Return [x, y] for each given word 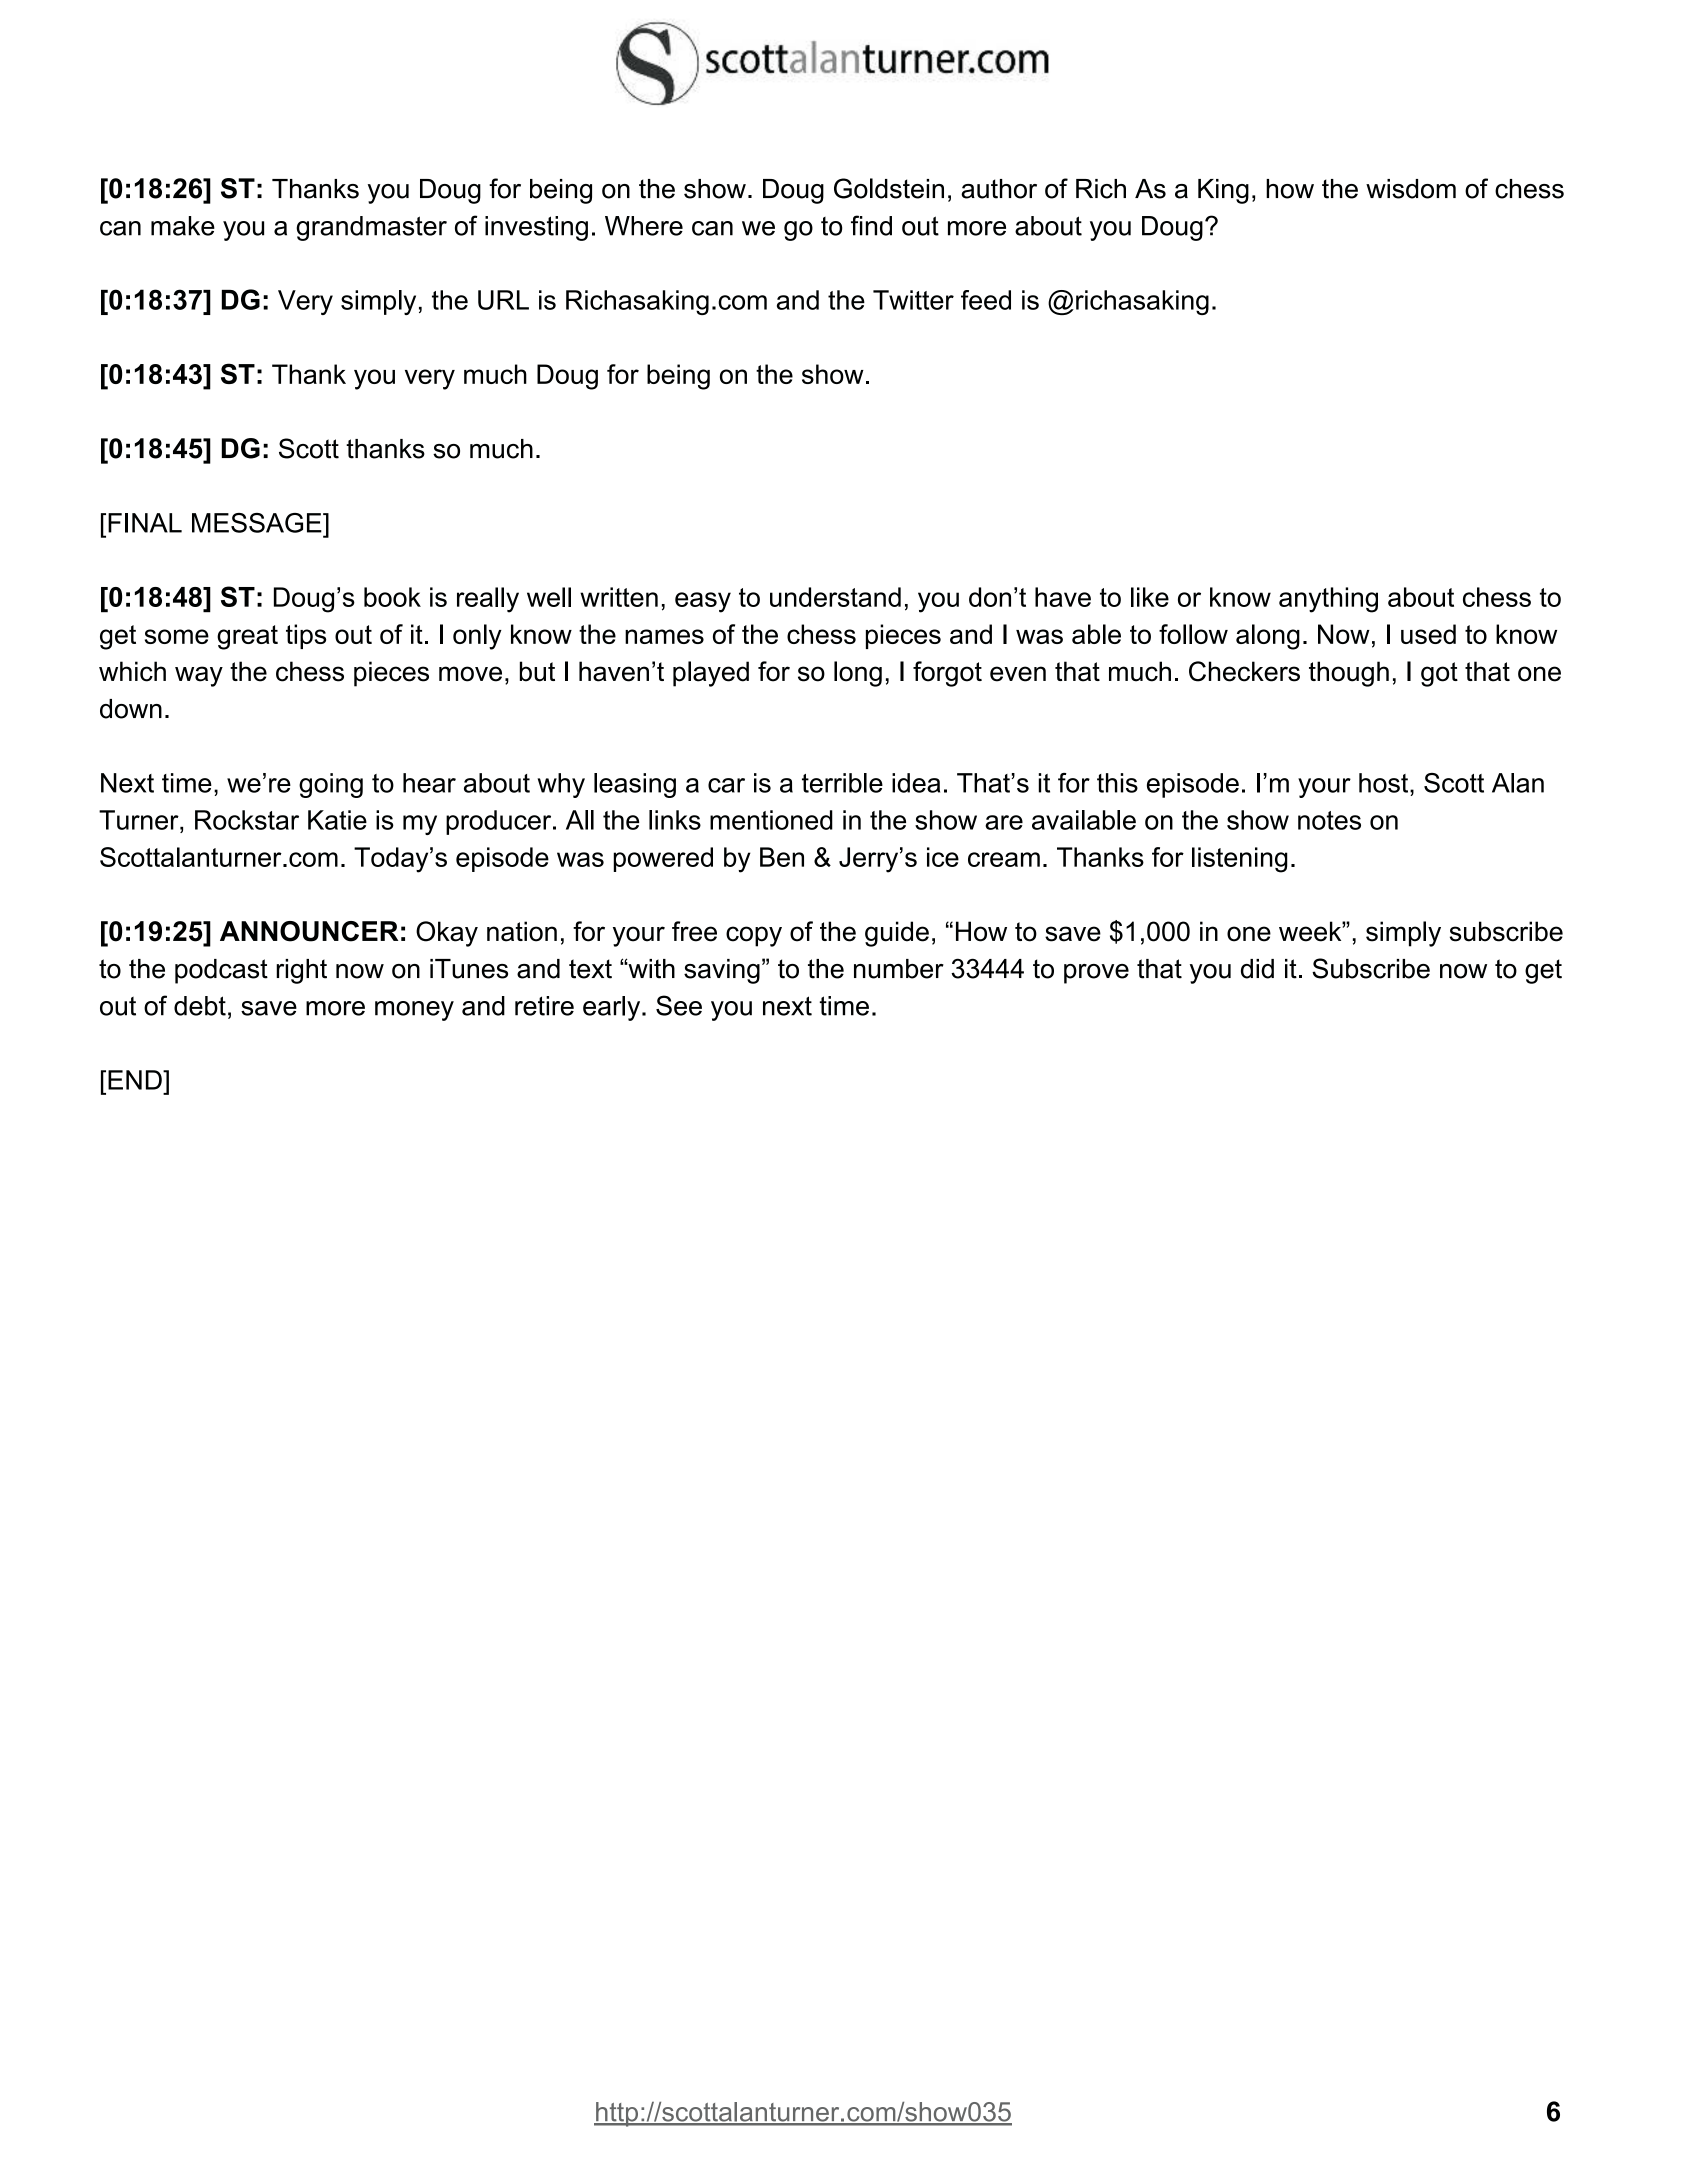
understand [835, 597]
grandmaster [371, 228]
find [871, 225]
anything [1328, 600]
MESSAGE [258, 523]
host [1385, 783]
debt [200, 1006]
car [726, 785]
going [331, 785]
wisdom [1411, 189]
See [679, 1005]
